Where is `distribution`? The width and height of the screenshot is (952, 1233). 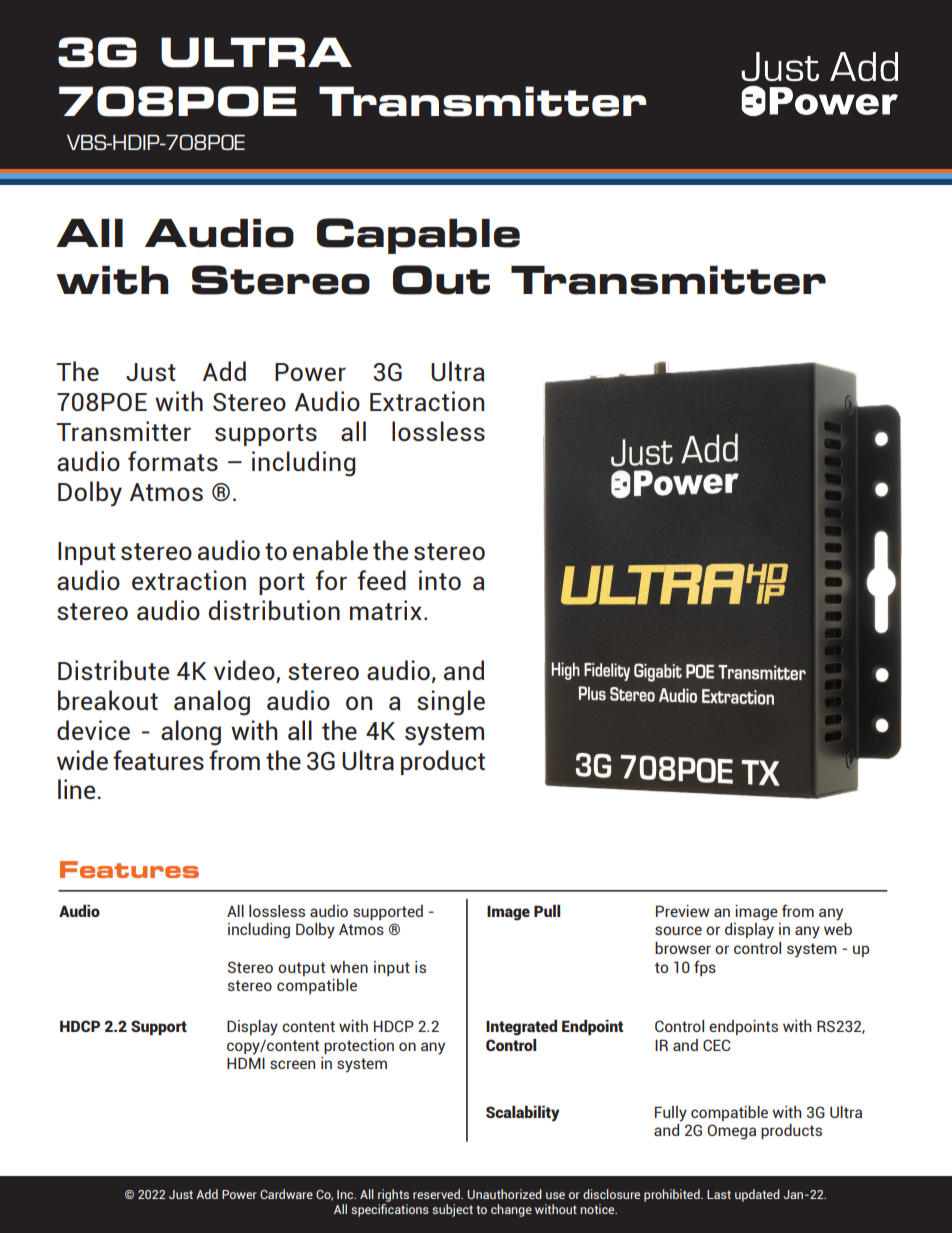
distribution is located at coordinates (274, 610).
